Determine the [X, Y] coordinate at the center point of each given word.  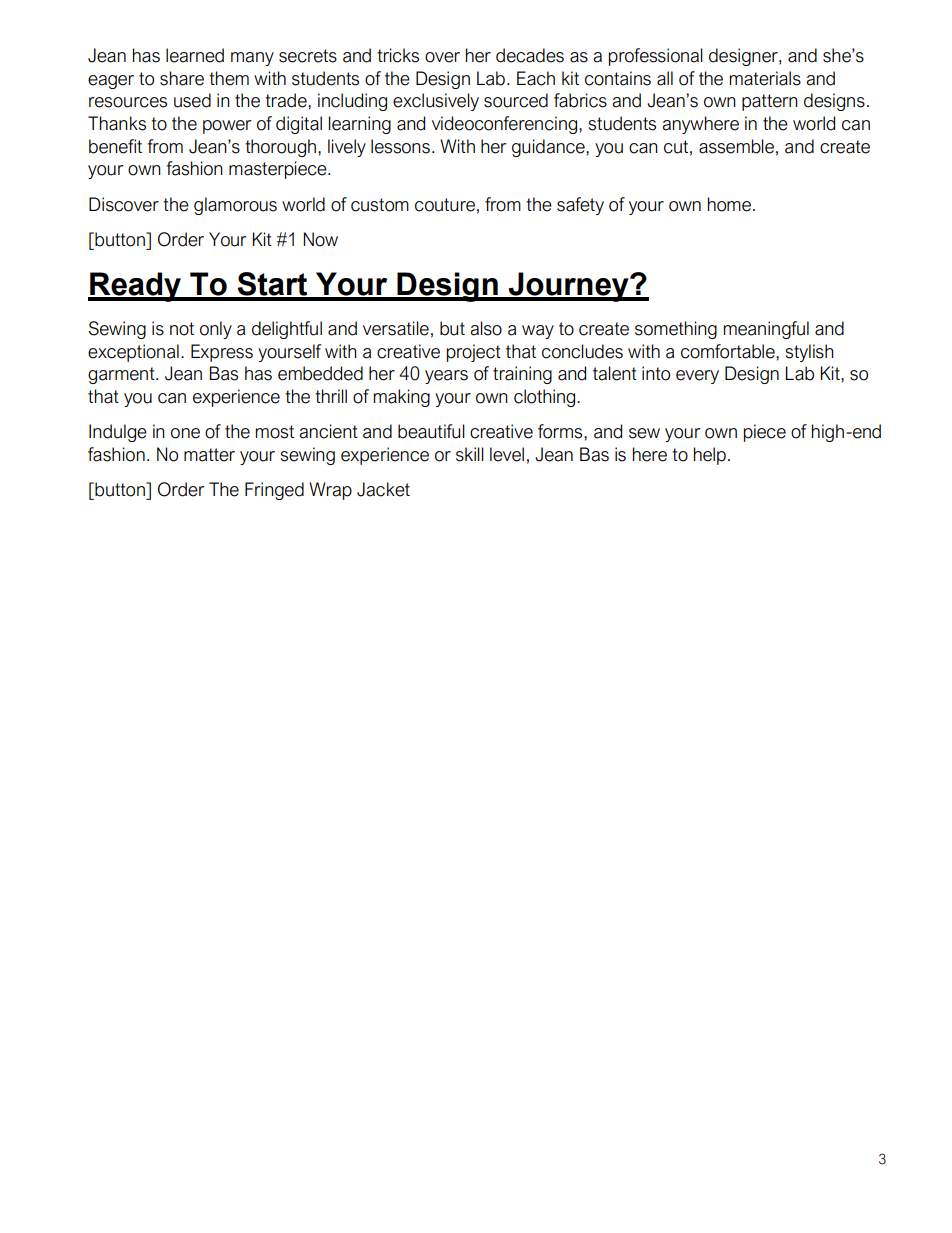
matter [209, 455]
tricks [398, 55]
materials [765, 78]
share [182, 78]
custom [380, 205]
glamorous [235, 206]
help [710, 456]
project [474, 353]
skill [470, 454]
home [729, 204]
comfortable [729, 351]
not [182, 329]
